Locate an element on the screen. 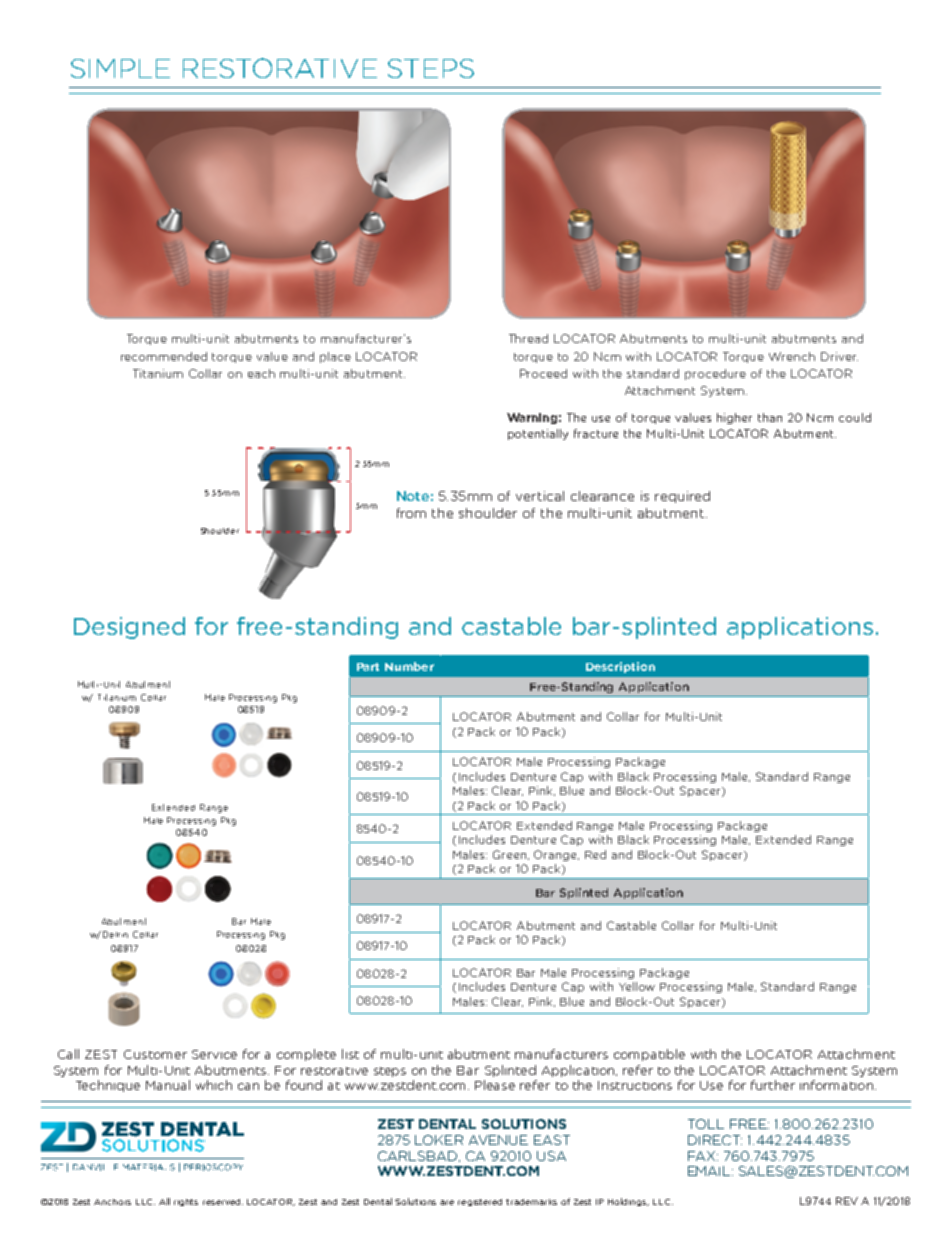 Image resolution: width=952 pixels, height=1233 pixels. Thread is located at coordinates (528, 338).
